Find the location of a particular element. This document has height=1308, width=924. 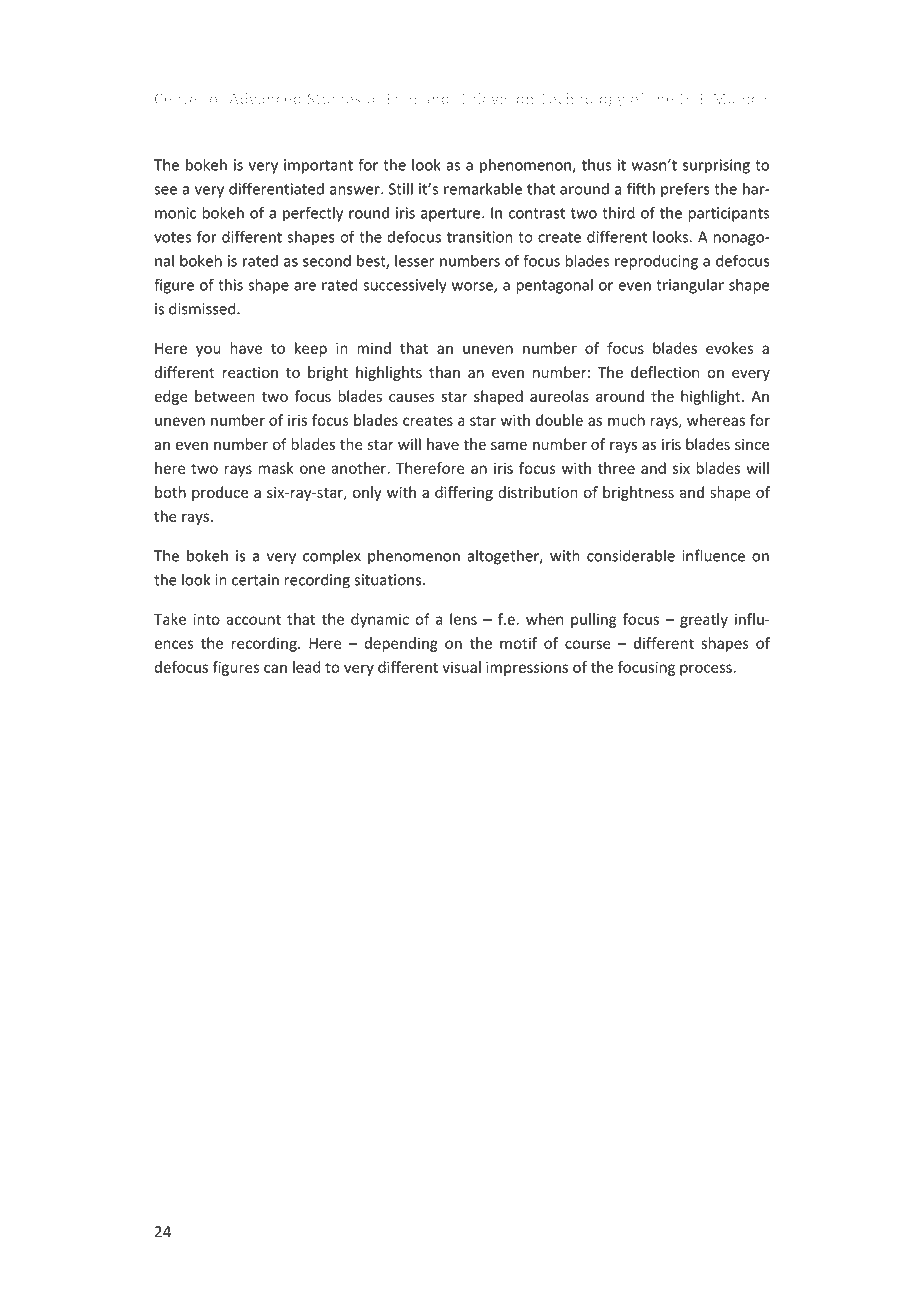

Television is located at coordinates (496, 98).
